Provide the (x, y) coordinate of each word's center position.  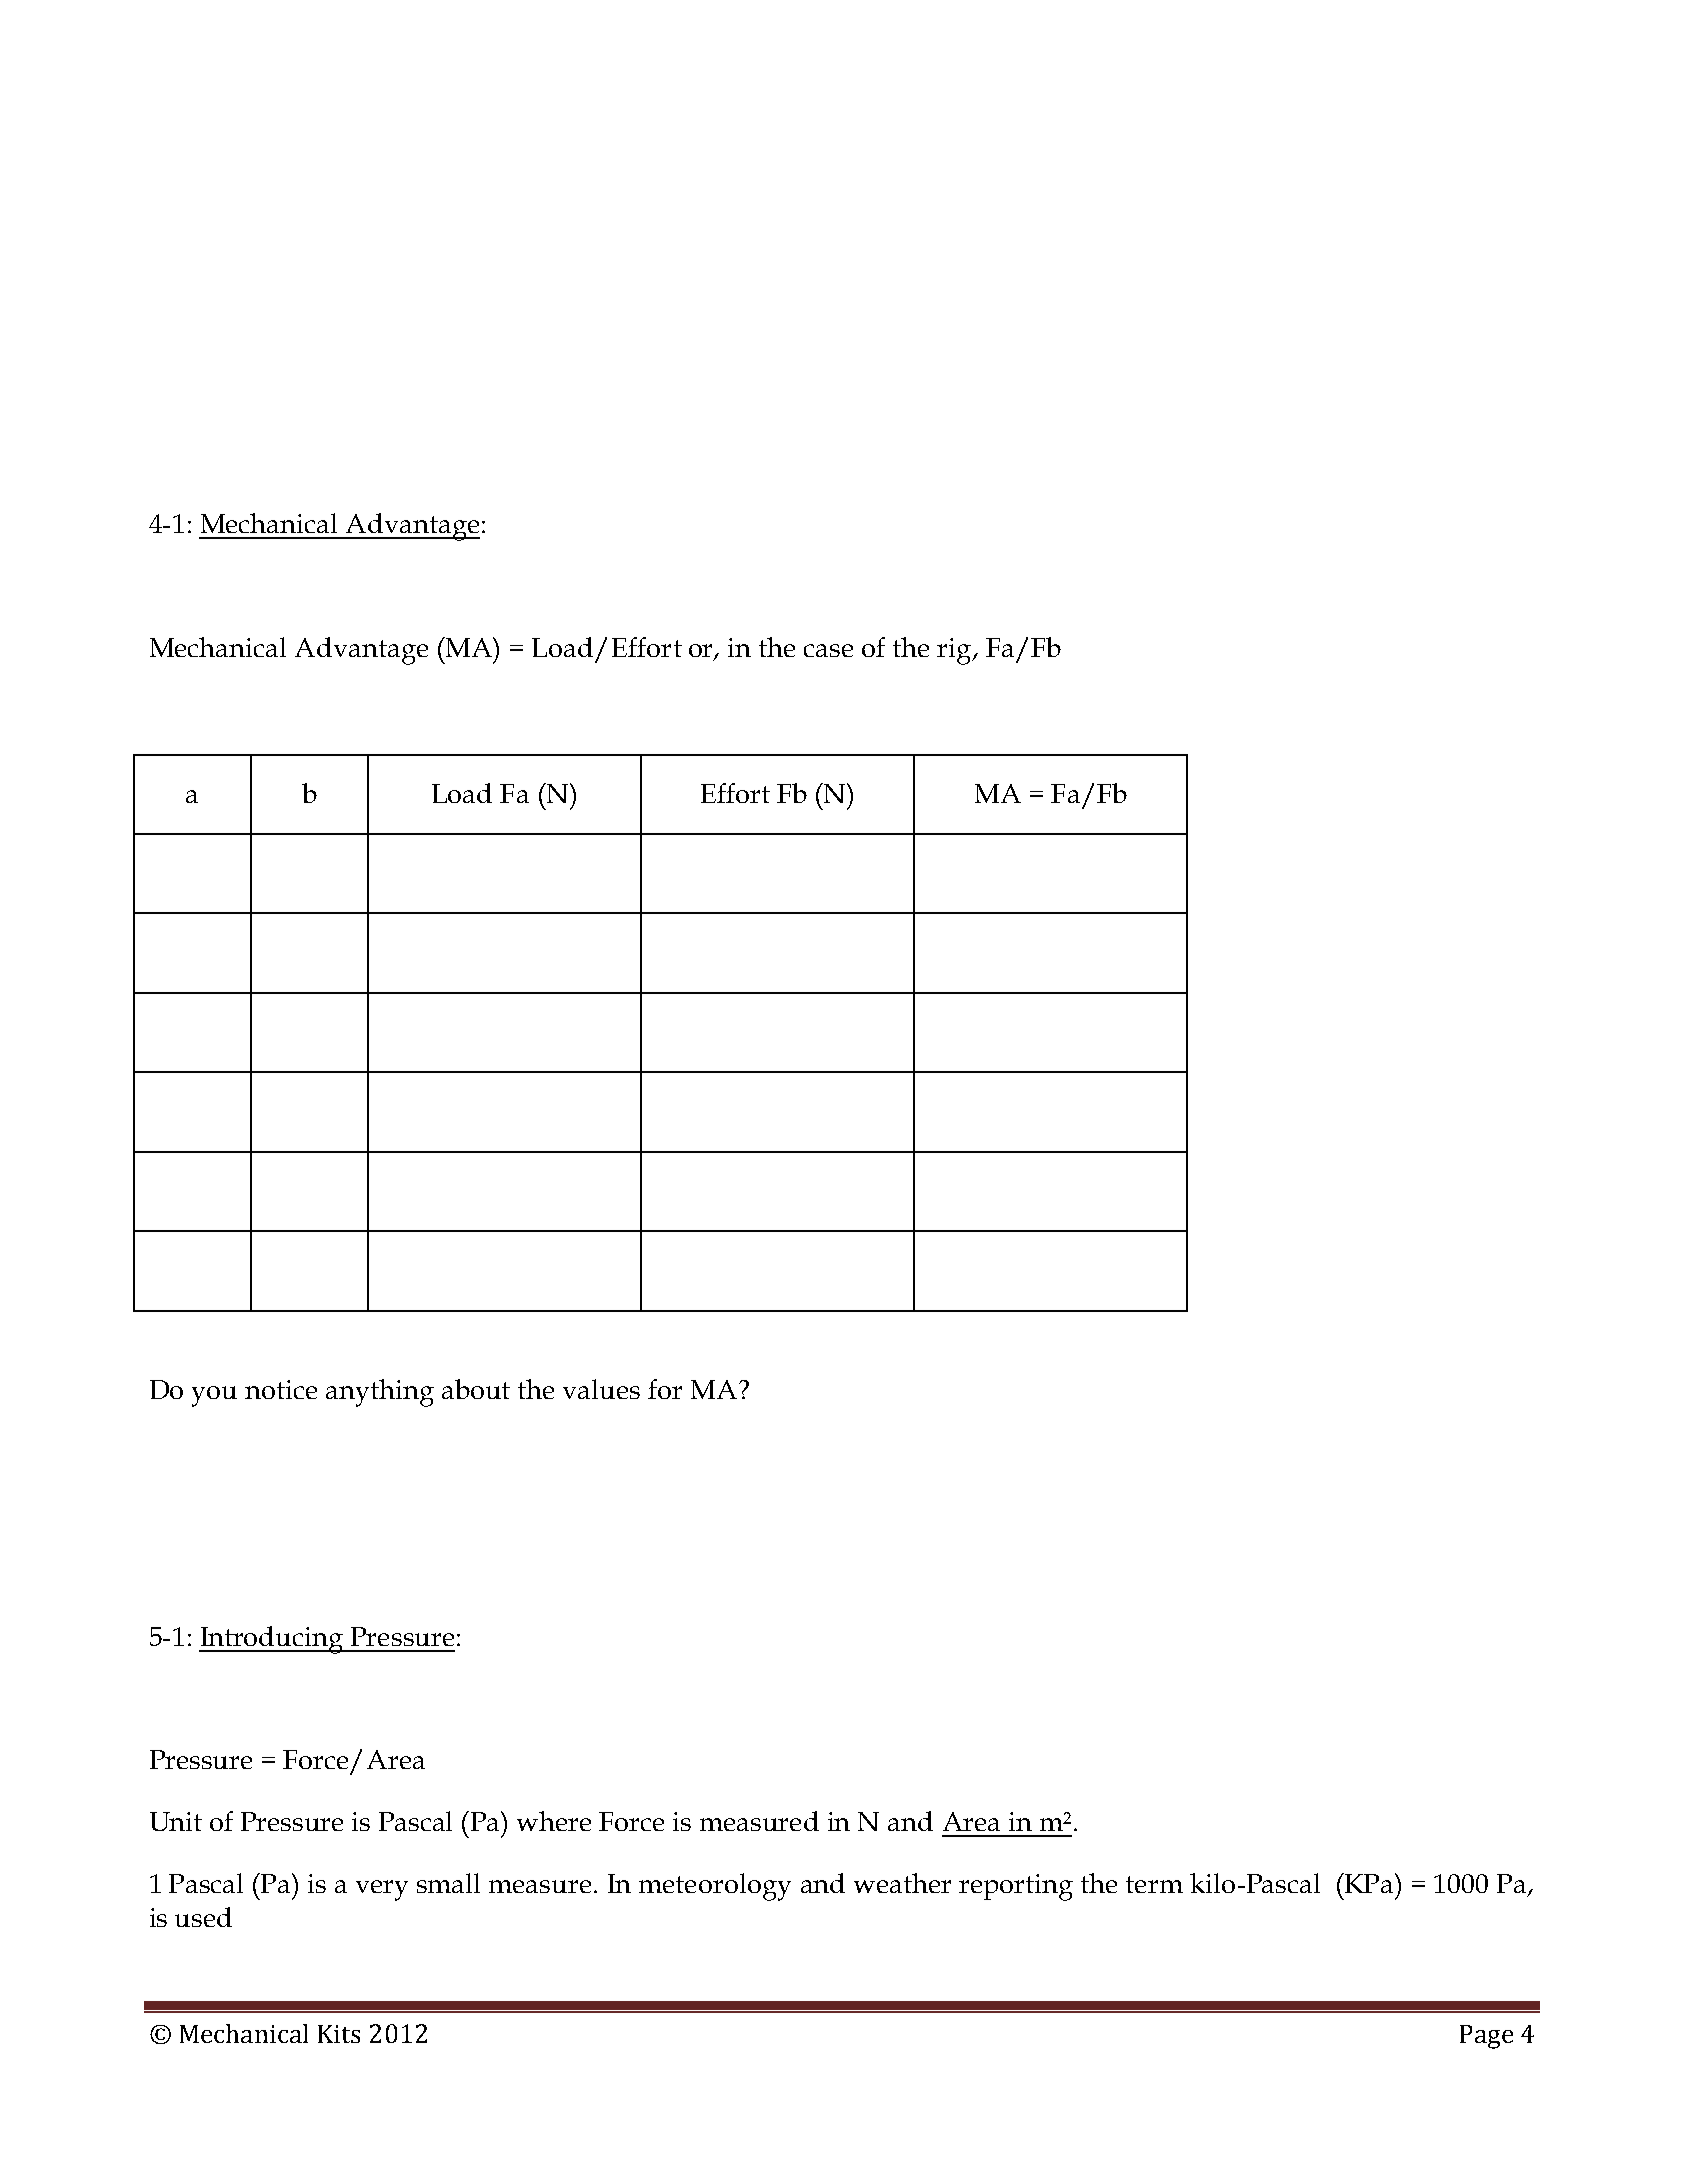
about (476, 1389)
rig (955, 651)
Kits (339, 2034)
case (828, 650)
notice (281, 1389)
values (601, 1389)
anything (380, 1393)
